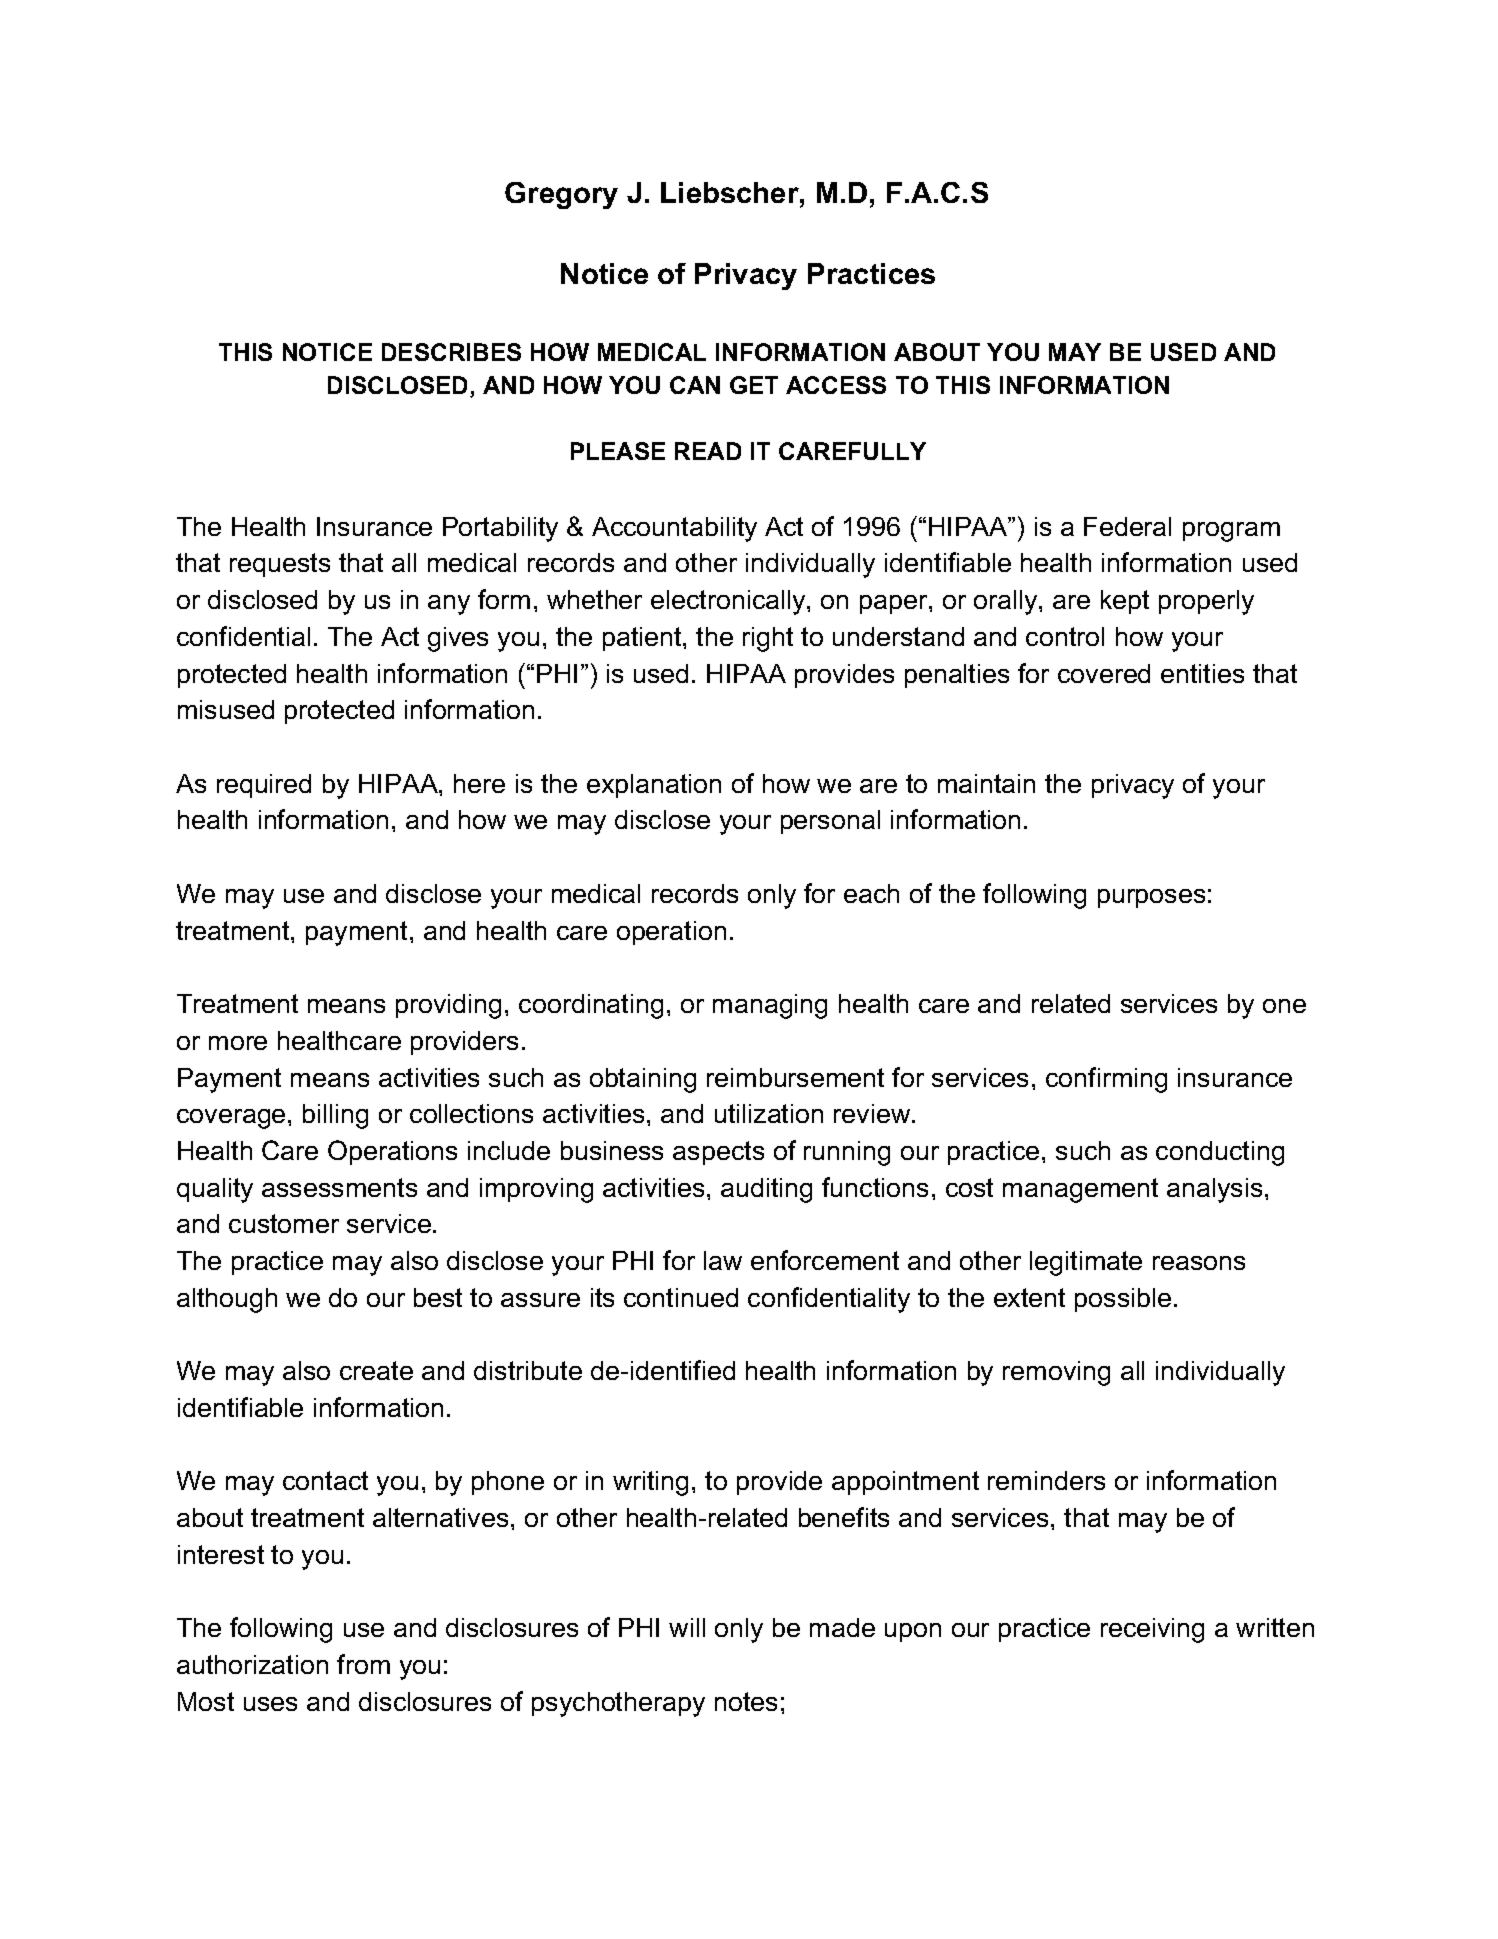 This screenshot has width=1498, height=1939. Describe the element at coordinates (768, 639) in the screenshot. I see `right` at that location.
